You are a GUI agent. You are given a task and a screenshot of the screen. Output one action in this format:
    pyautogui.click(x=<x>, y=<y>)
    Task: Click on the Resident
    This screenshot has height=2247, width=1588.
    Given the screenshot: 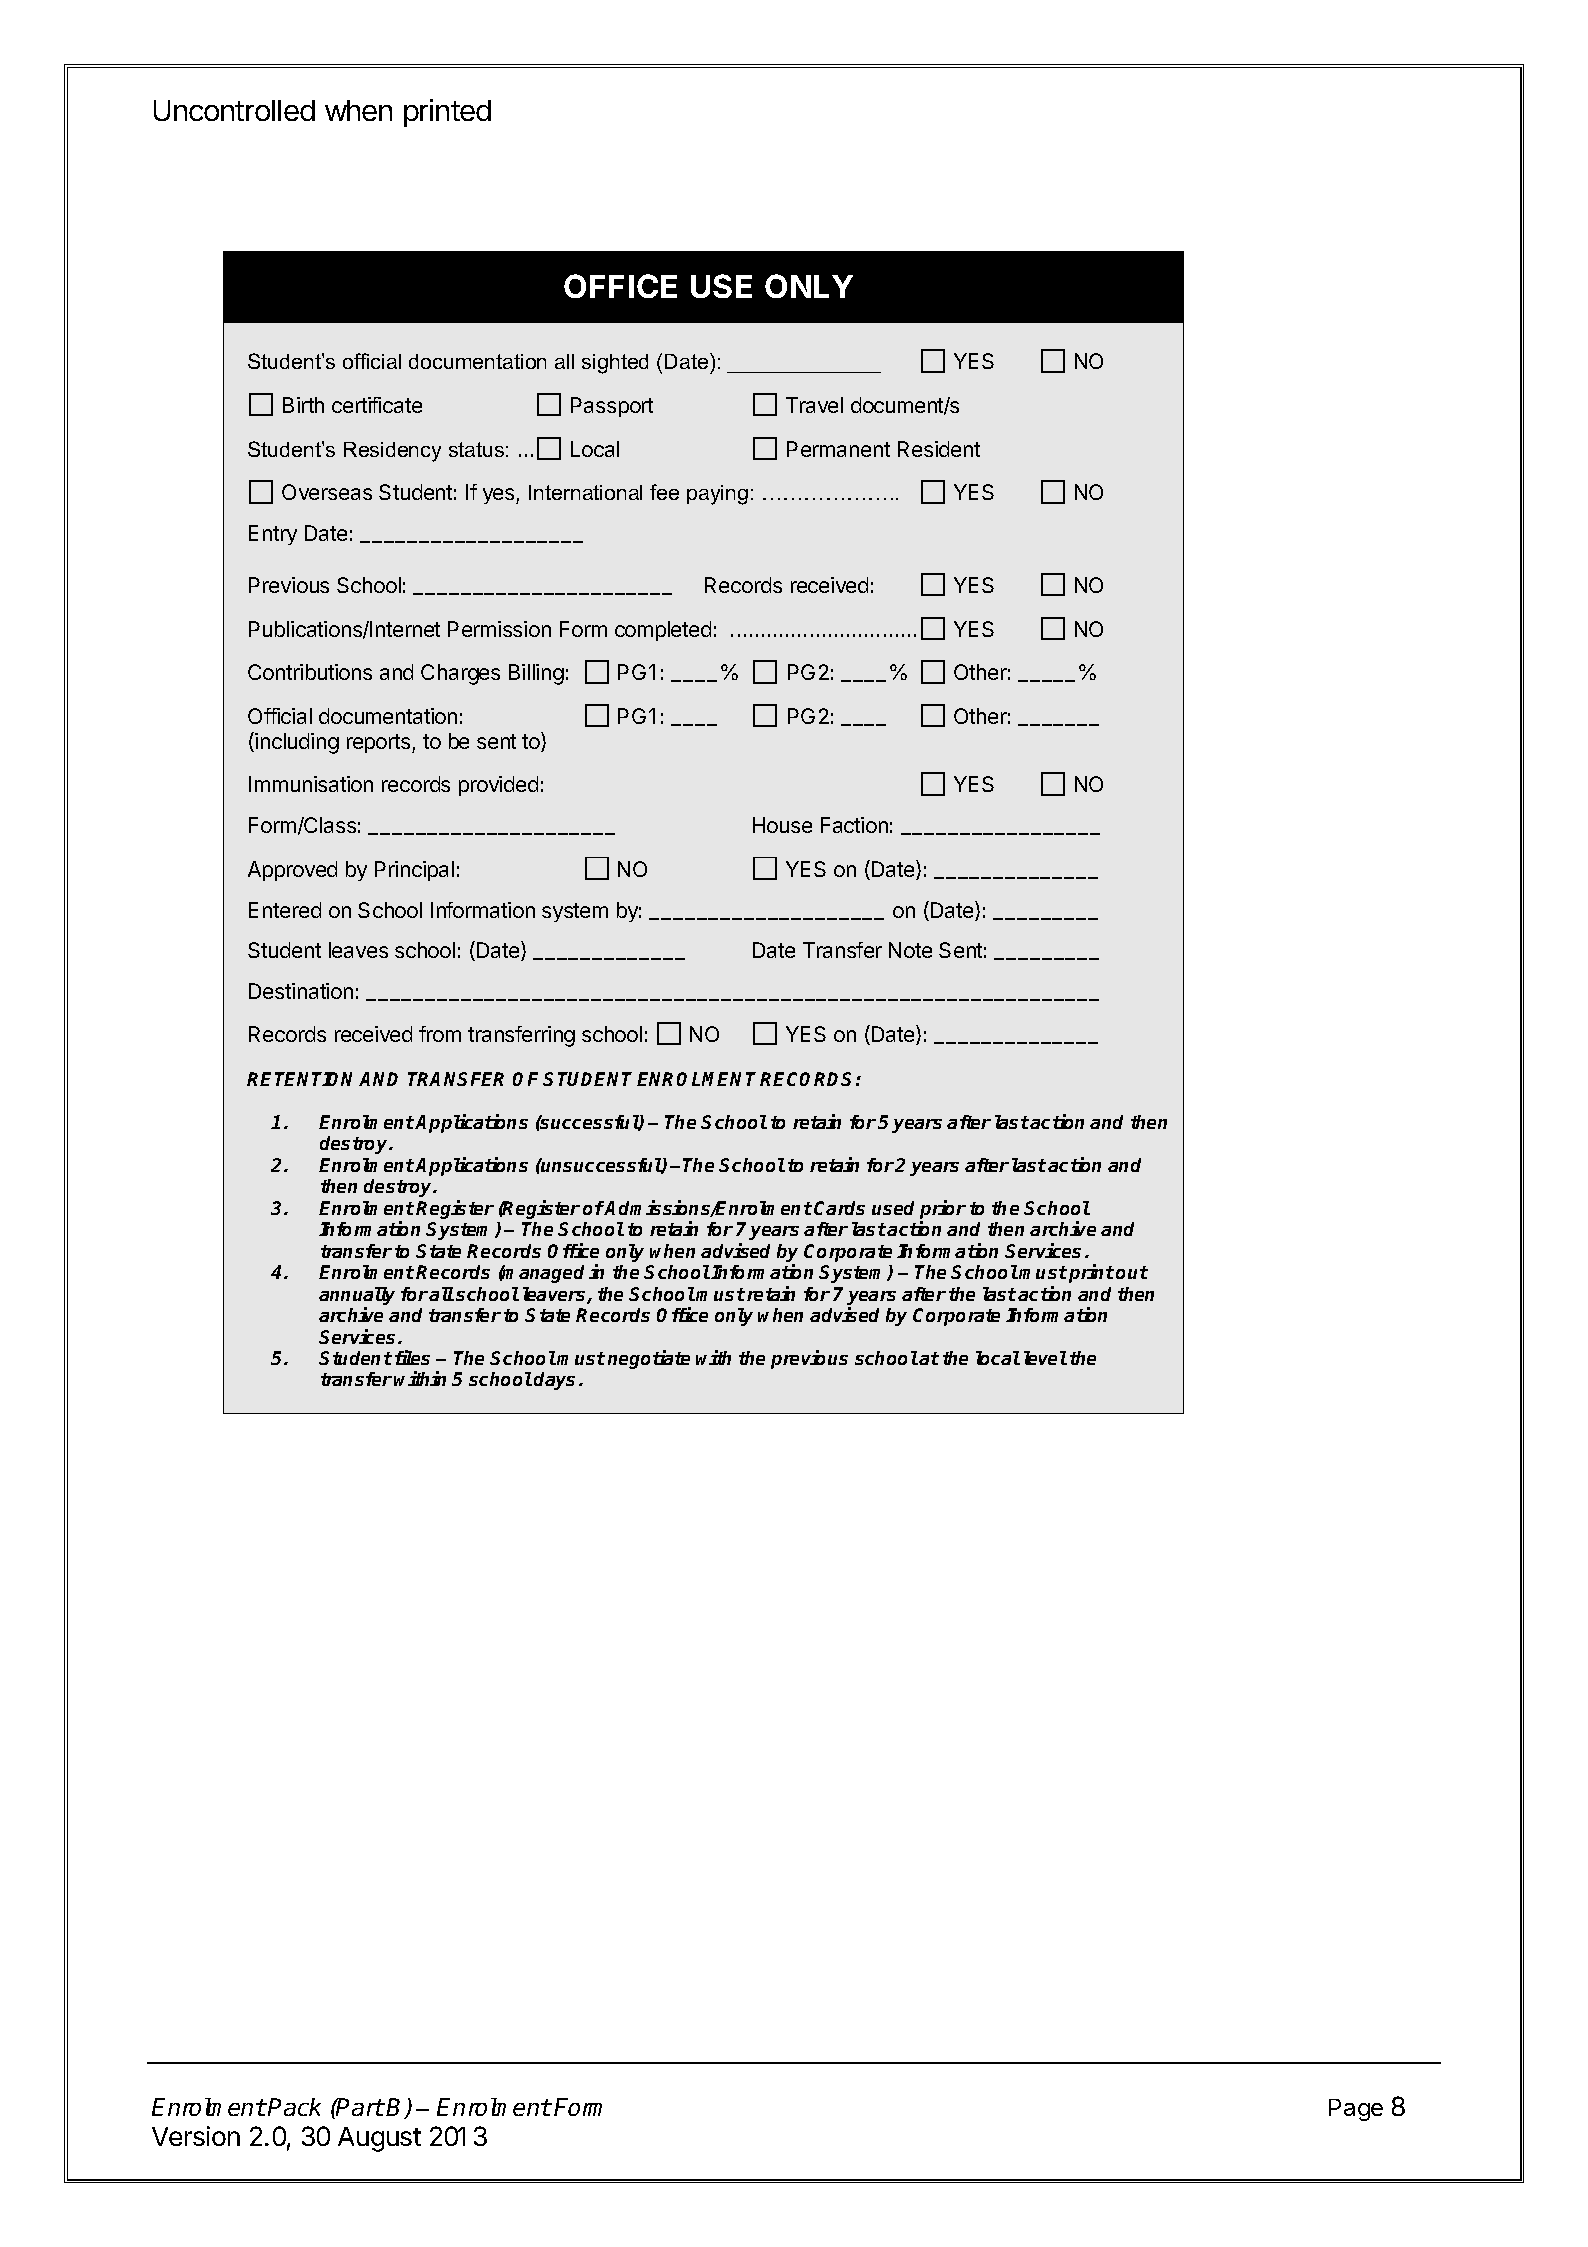 What is the action you would take?
    pyautogui.click(x=939, y=449)
